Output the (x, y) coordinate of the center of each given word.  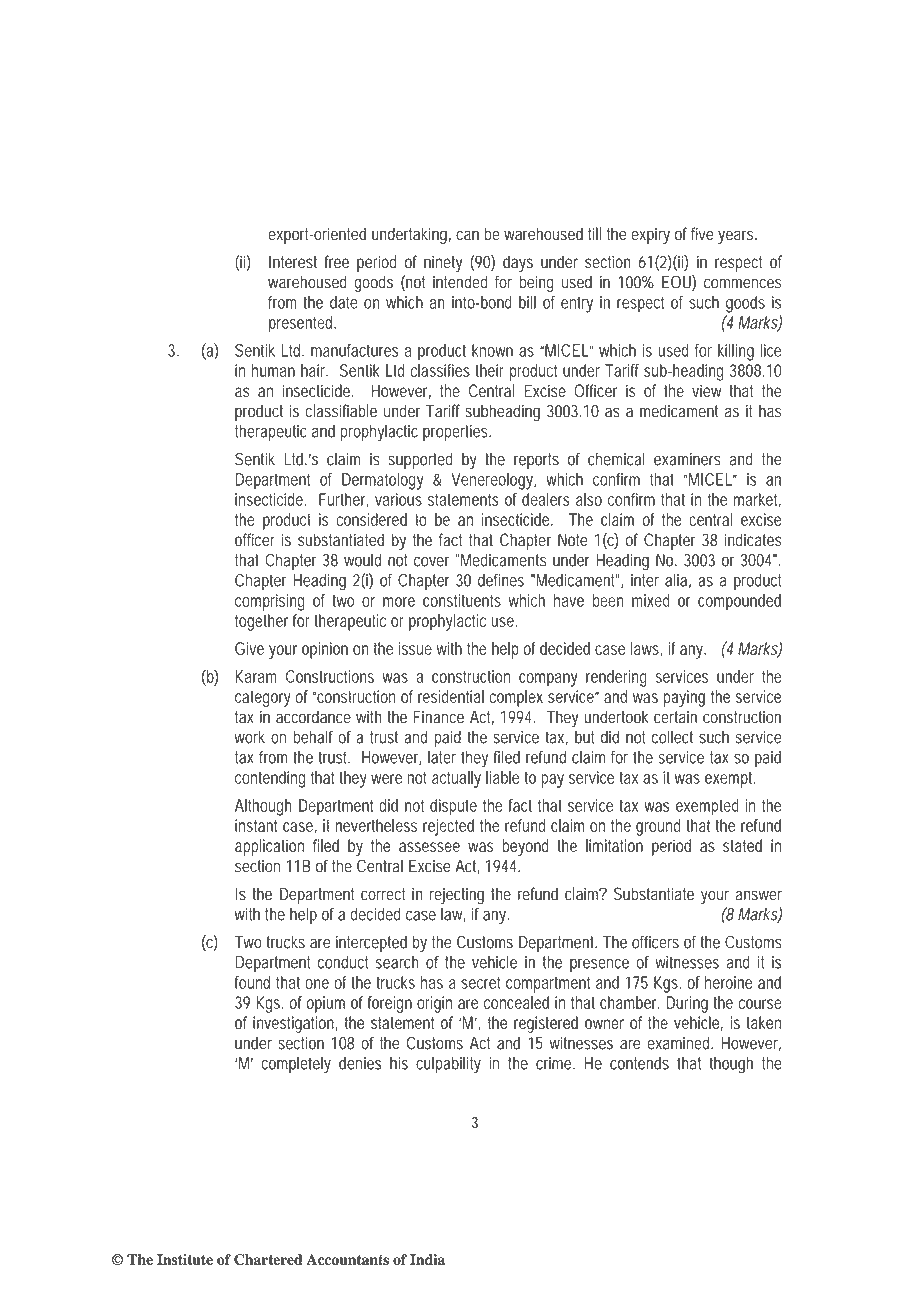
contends (639, 1063)
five (702, 234)
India (427, 1259)
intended (460, 282)
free (336, 262)
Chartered (268, 1260)
